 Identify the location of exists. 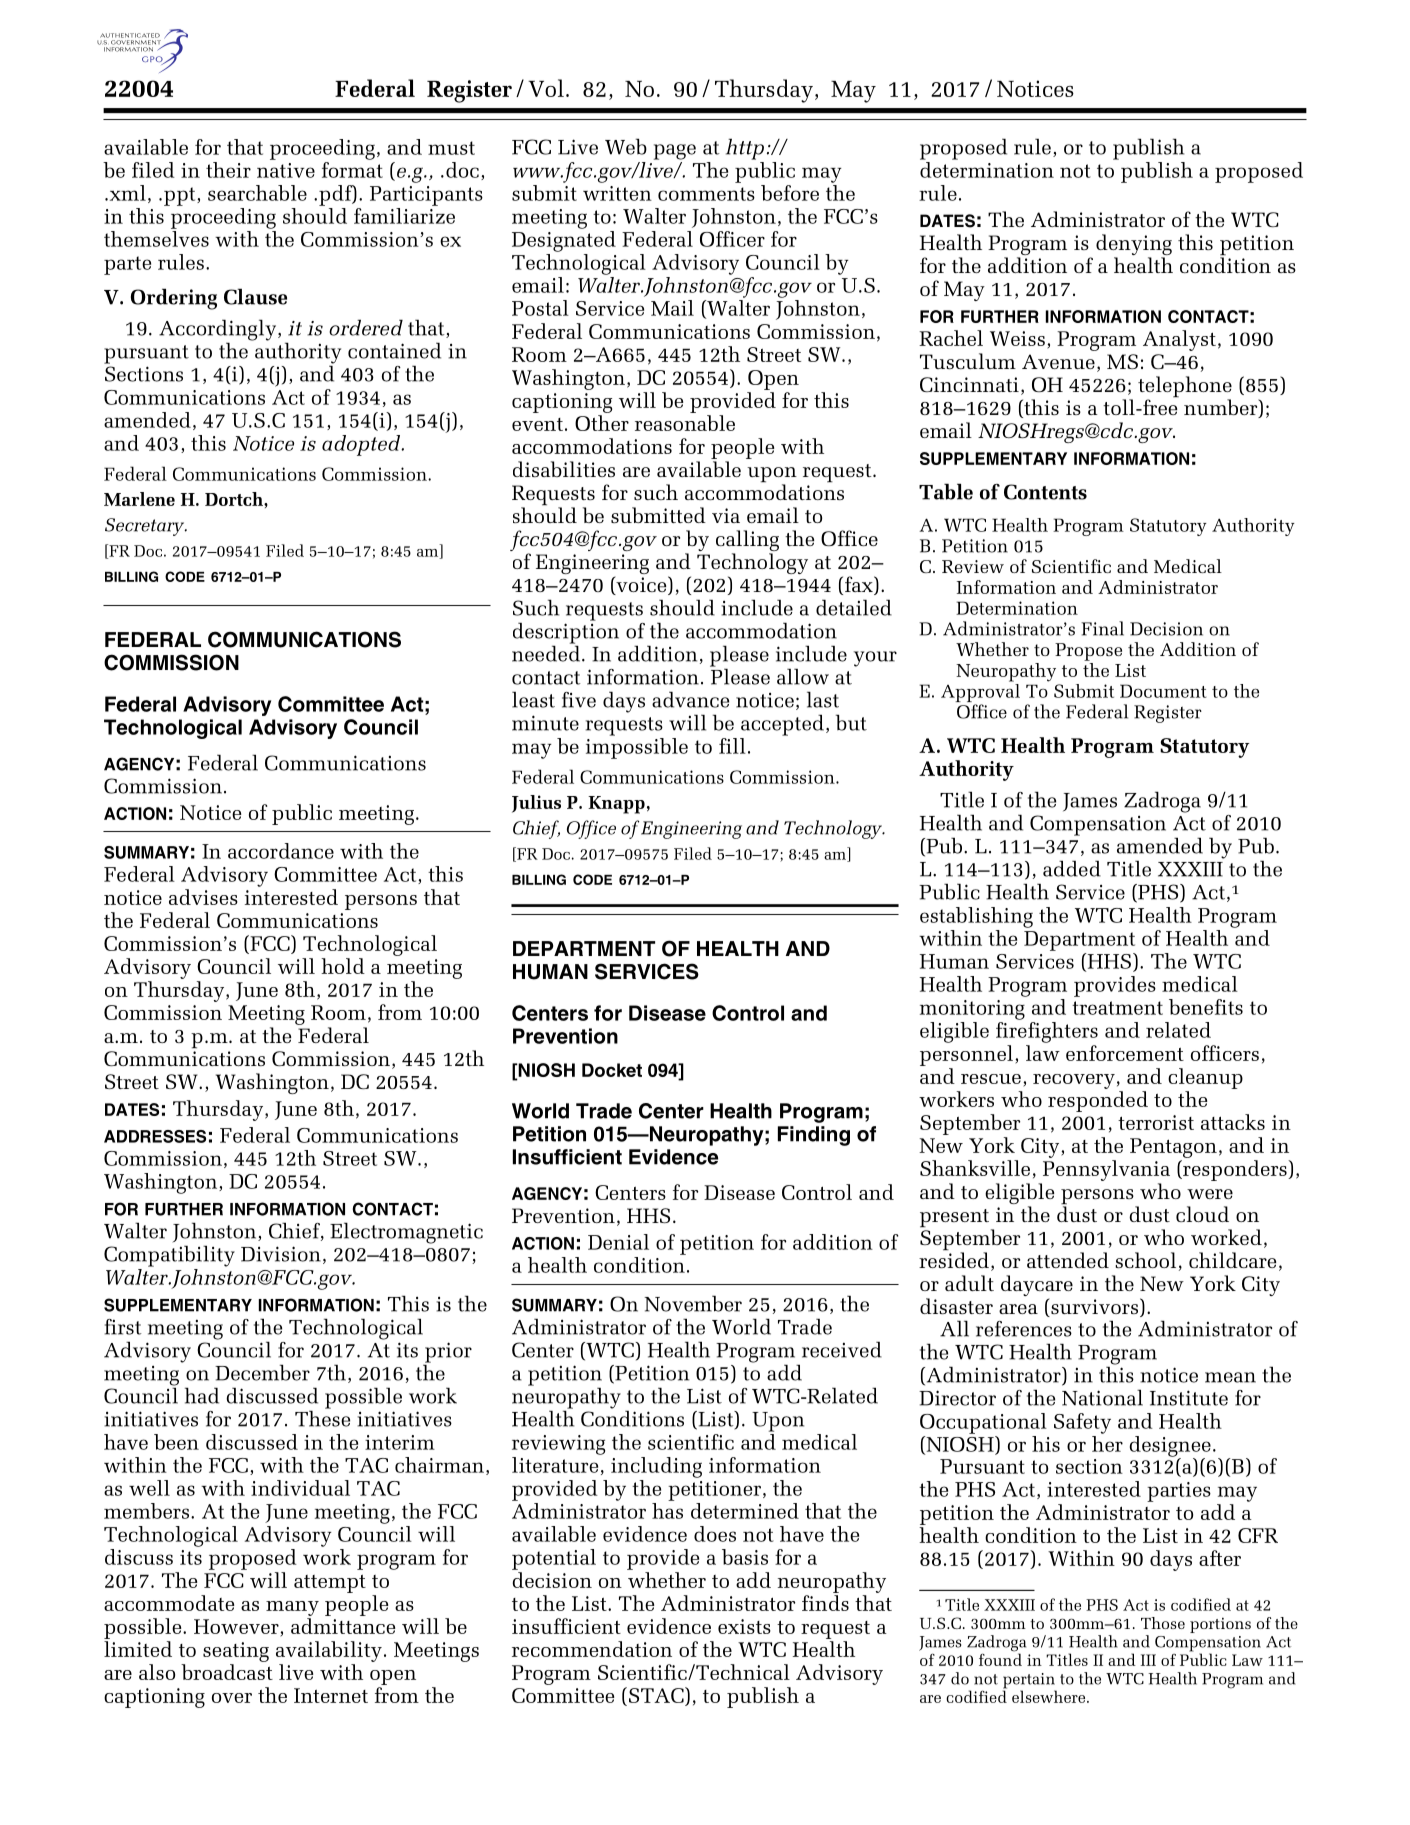
(744, 1626).
